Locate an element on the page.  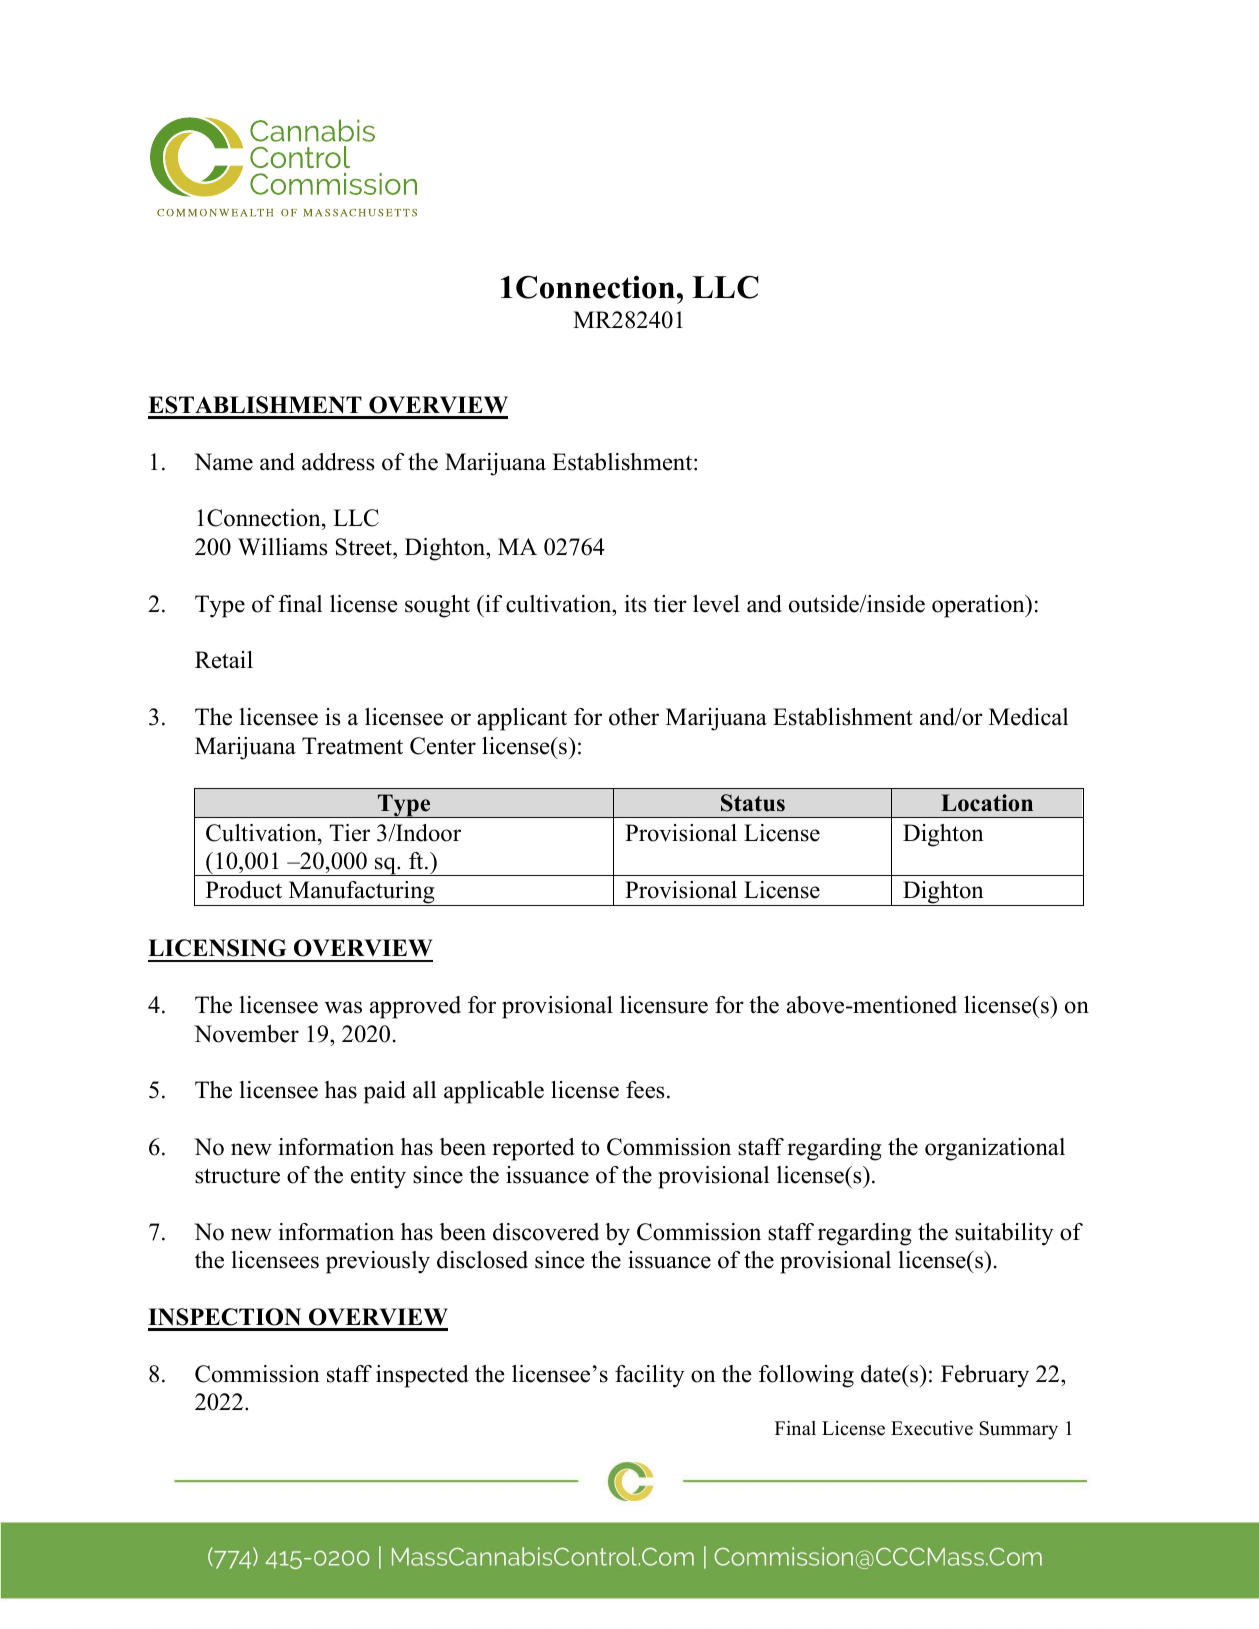
address is located at coordinates (338, 462).
